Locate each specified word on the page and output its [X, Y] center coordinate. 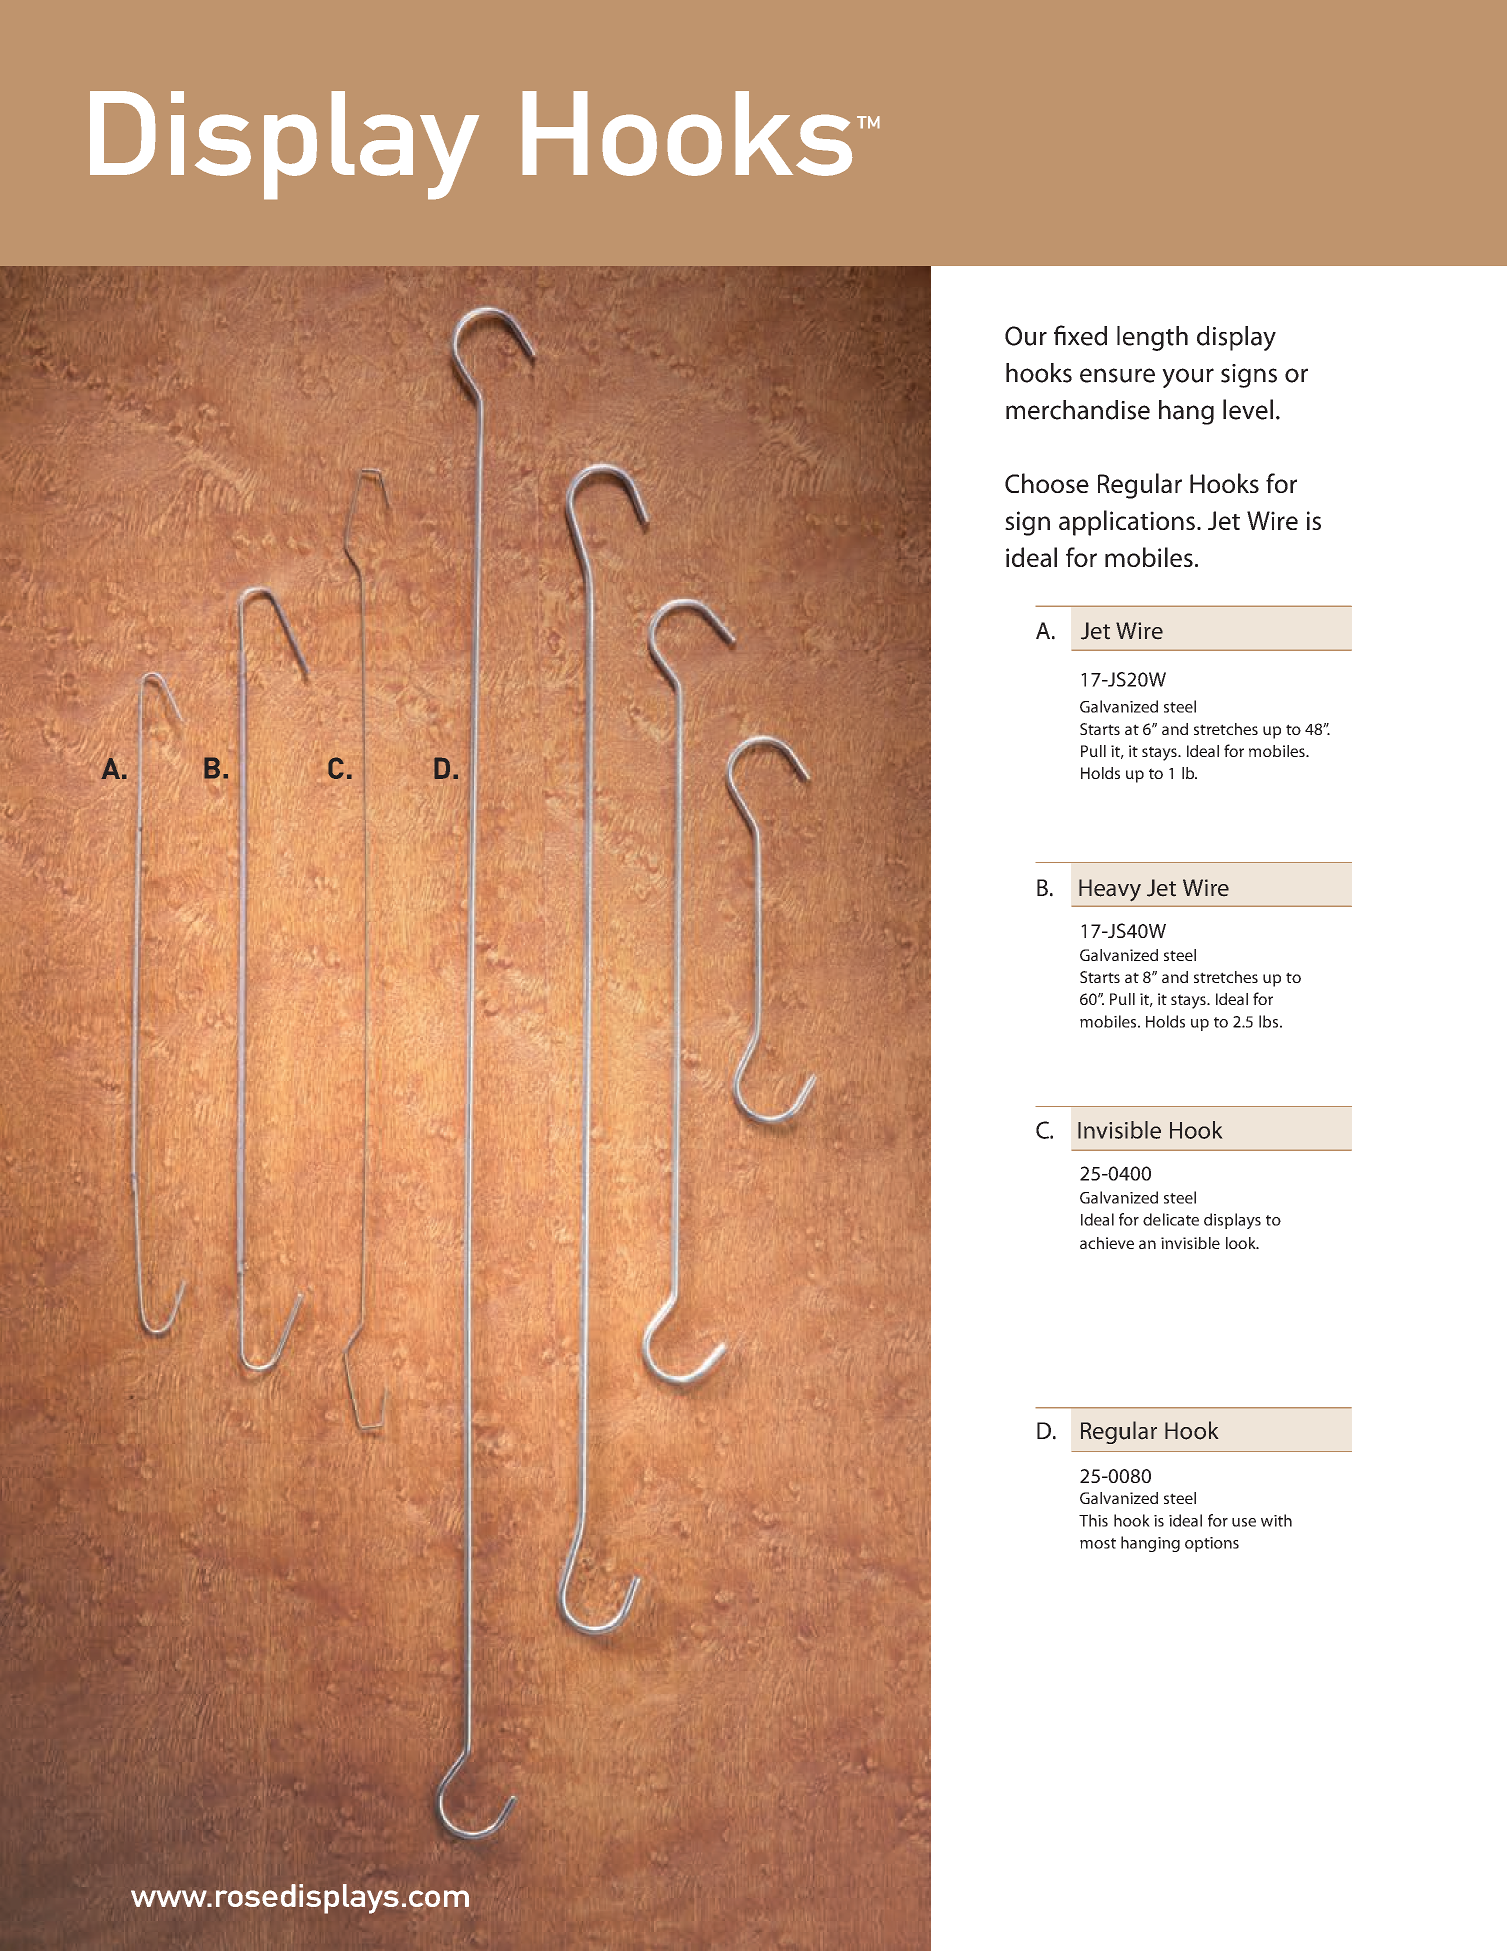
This [1093, 1520]
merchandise [1078, 410]
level [1248, 409]
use [1244, 1522]
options [1212, 1544]
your [1188, 378]
